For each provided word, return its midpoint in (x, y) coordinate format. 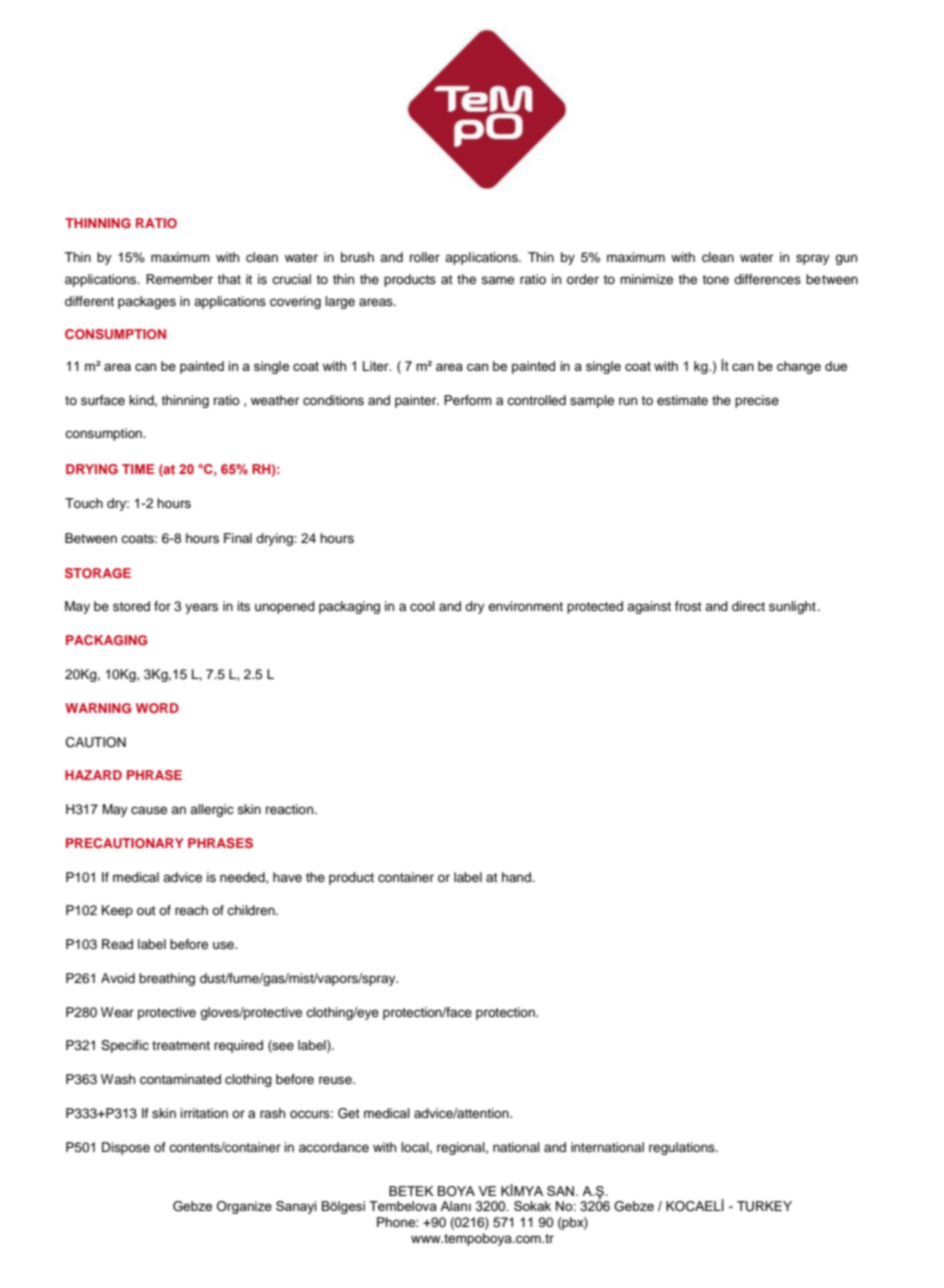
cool (422, 606)
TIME (138, 469)
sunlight (792, 607)
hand (517, 877)
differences (767, 279)
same (497, 280)
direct (748, 606)
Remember (179, 279)
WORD (157, 708)
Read (117, 944)
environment (525, 606)
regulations (683, 1148)
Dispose (126, 1148)
